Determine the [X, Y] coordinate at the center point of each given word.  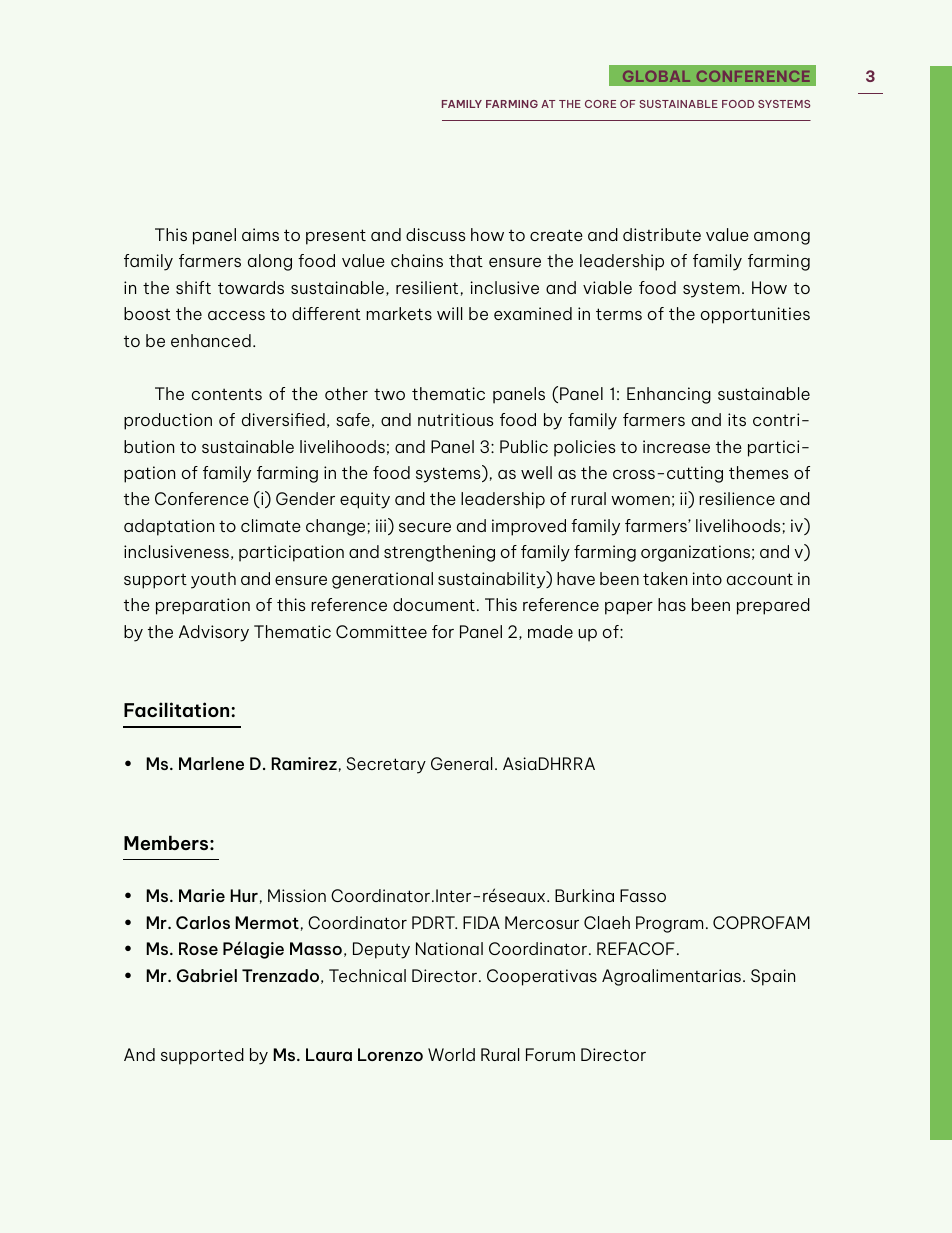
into [707, 578]
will [449, 313]
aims [260, 234]
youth [213, 580]
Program [669, 924]
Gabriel [207, 975]
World [451, 1054]
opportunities [755, 315]
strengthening [439, 553]
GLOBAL [656, 76]
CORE [600, 104]
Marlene [211, 763]
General [461, 763]
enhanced [211, 340]
